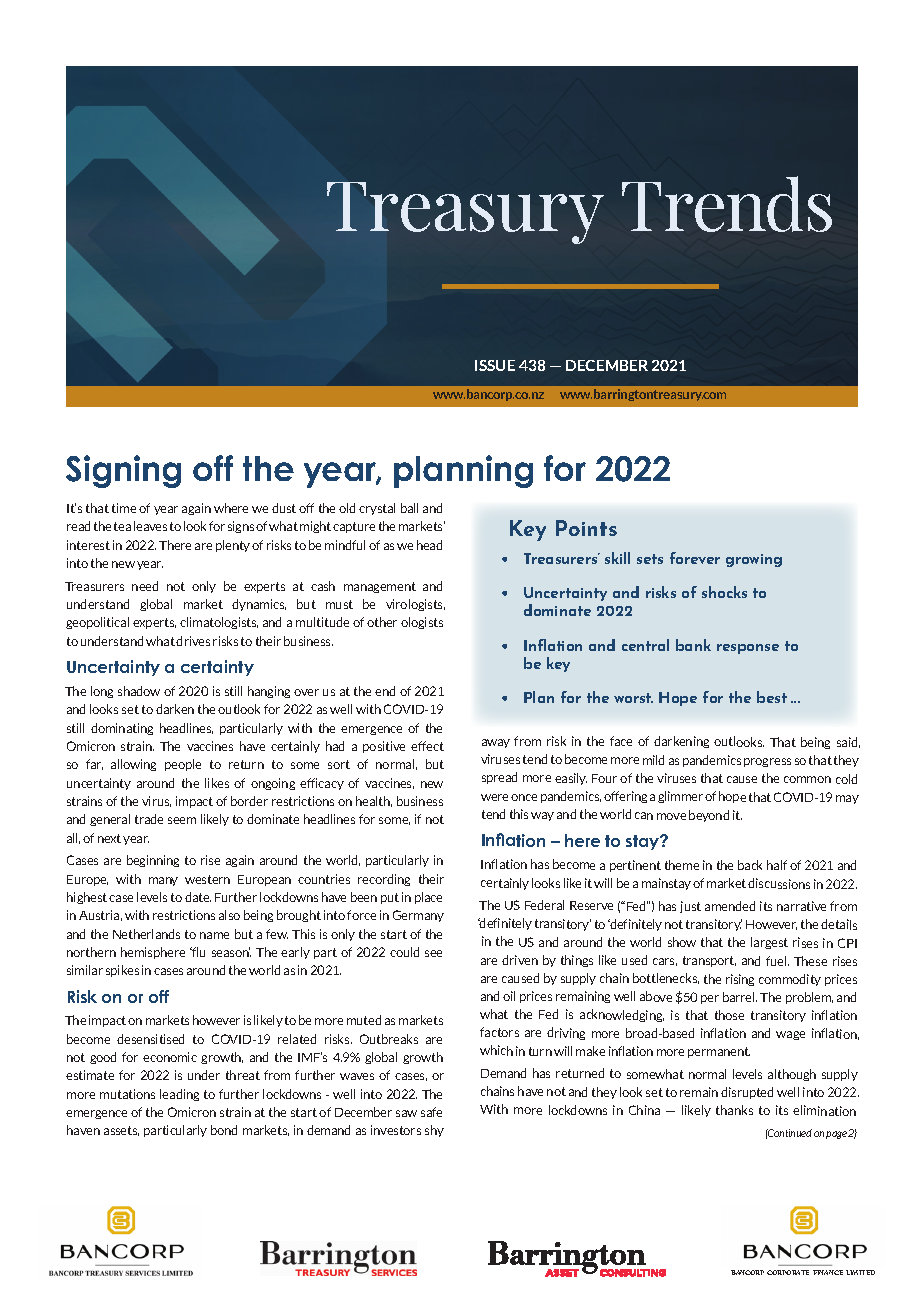  Describe the element at coordinates (434, 1131) in the screenshot. I see `shy` at that location.
